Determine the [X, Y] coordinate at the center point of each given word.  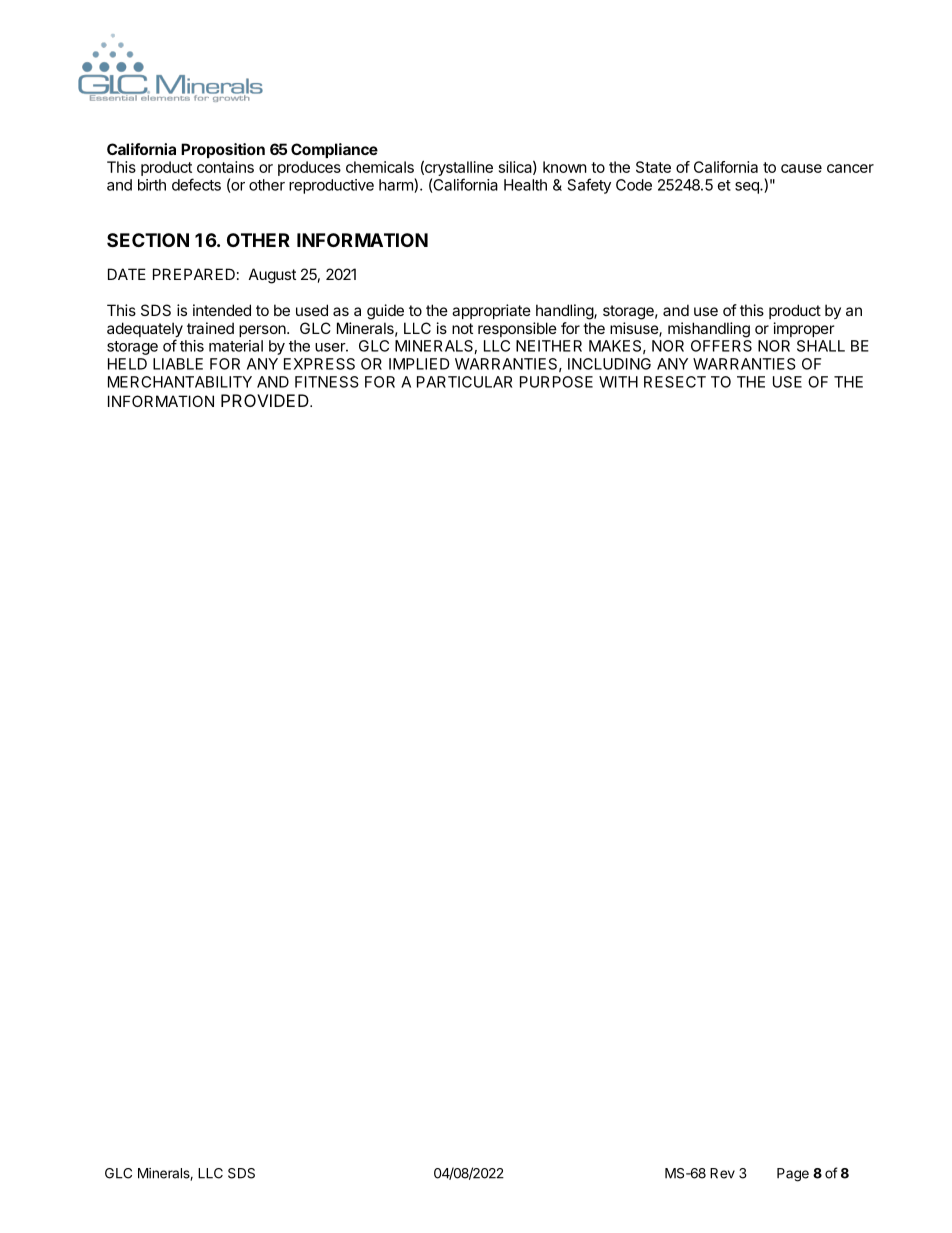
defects [196, 184]
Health [525, 185]
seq [748, 188]
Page [793, 1175]
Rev [722, 1173]
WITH [618, 382]
